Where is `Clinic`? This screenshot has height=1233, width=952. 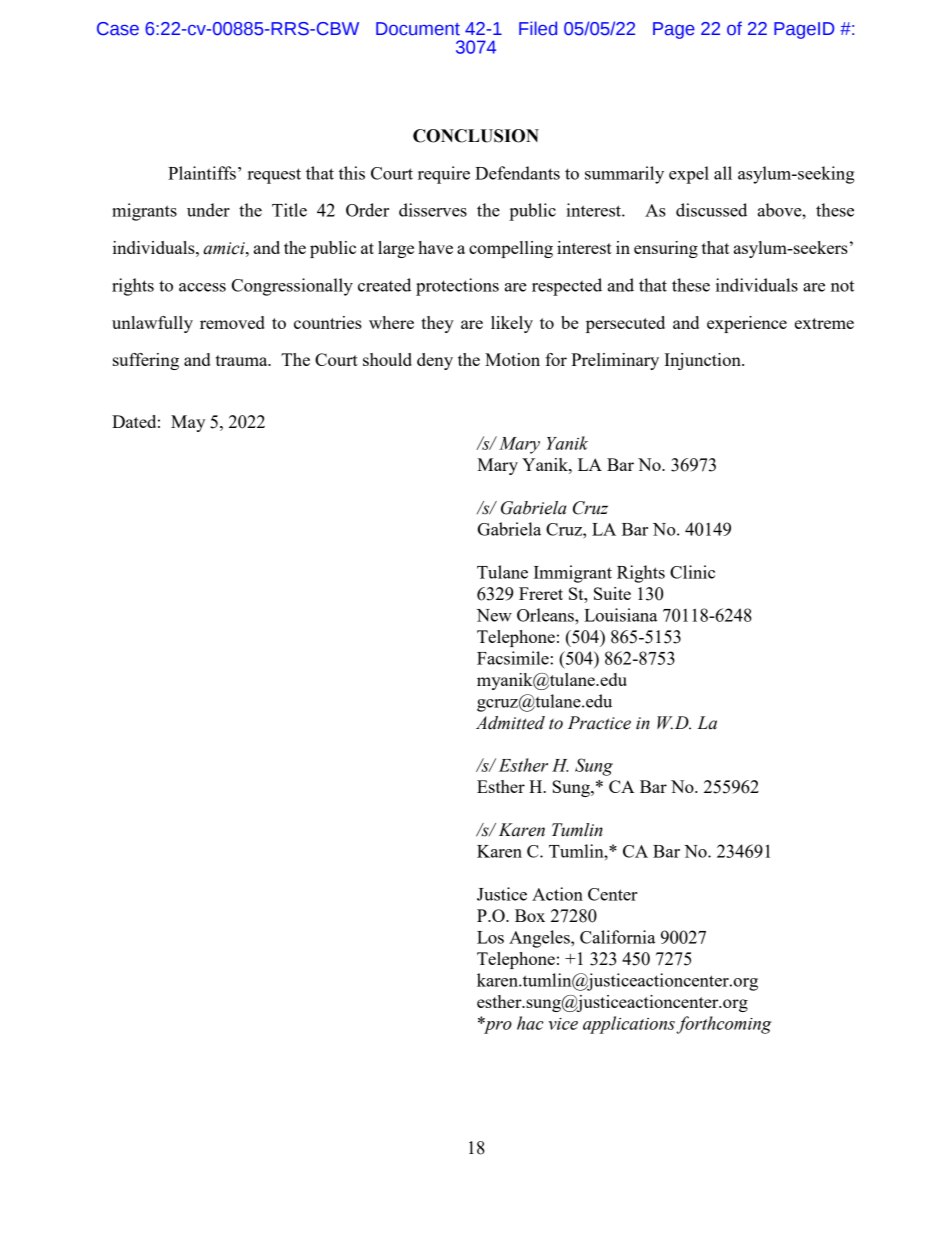
Clinic is located at coordinates (692, 572).
